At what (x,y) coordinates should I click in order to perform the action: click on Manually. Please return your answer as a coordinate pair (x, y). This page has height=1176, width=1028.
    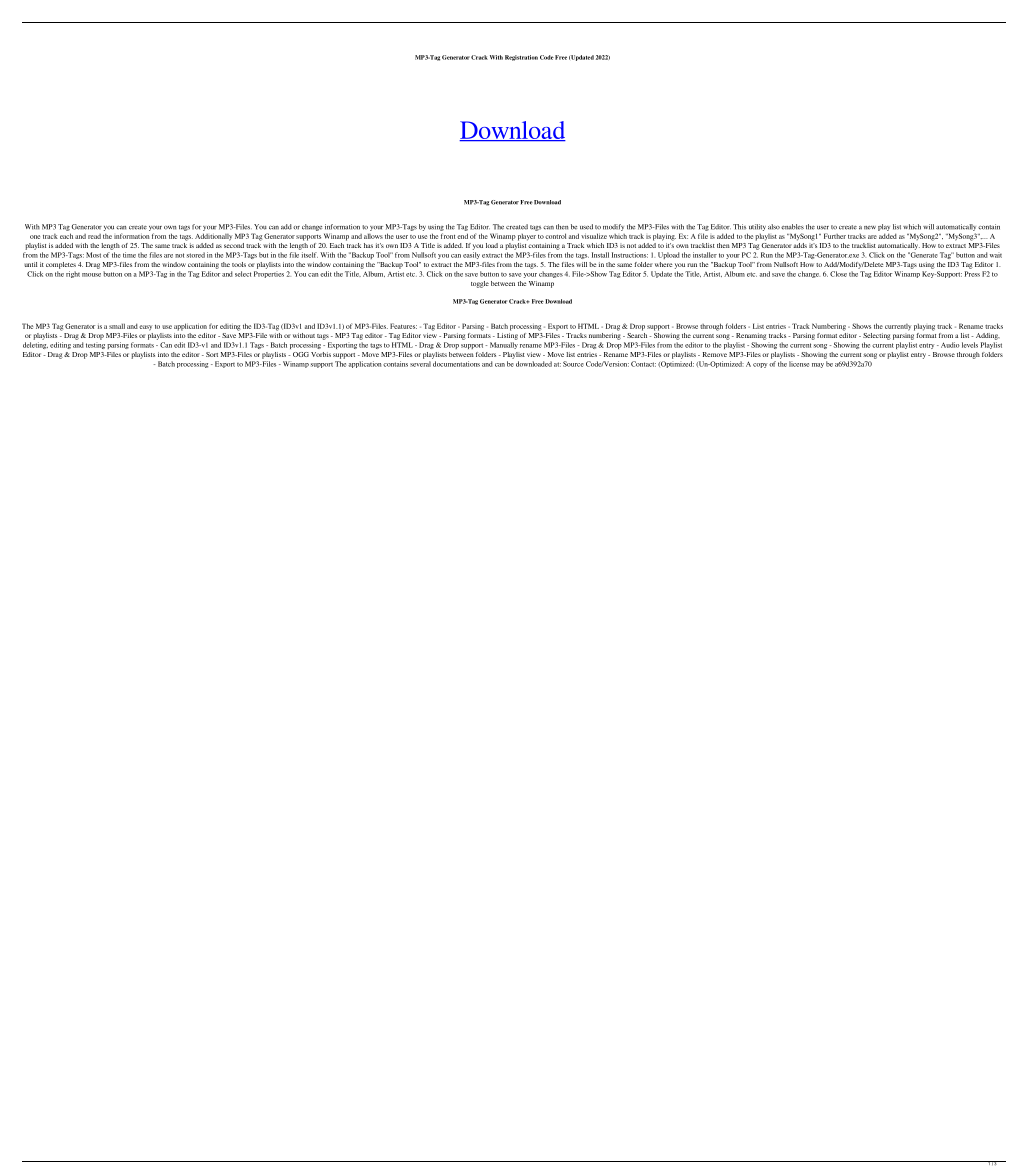
    Looking at the image, I should click on (504, 345).
